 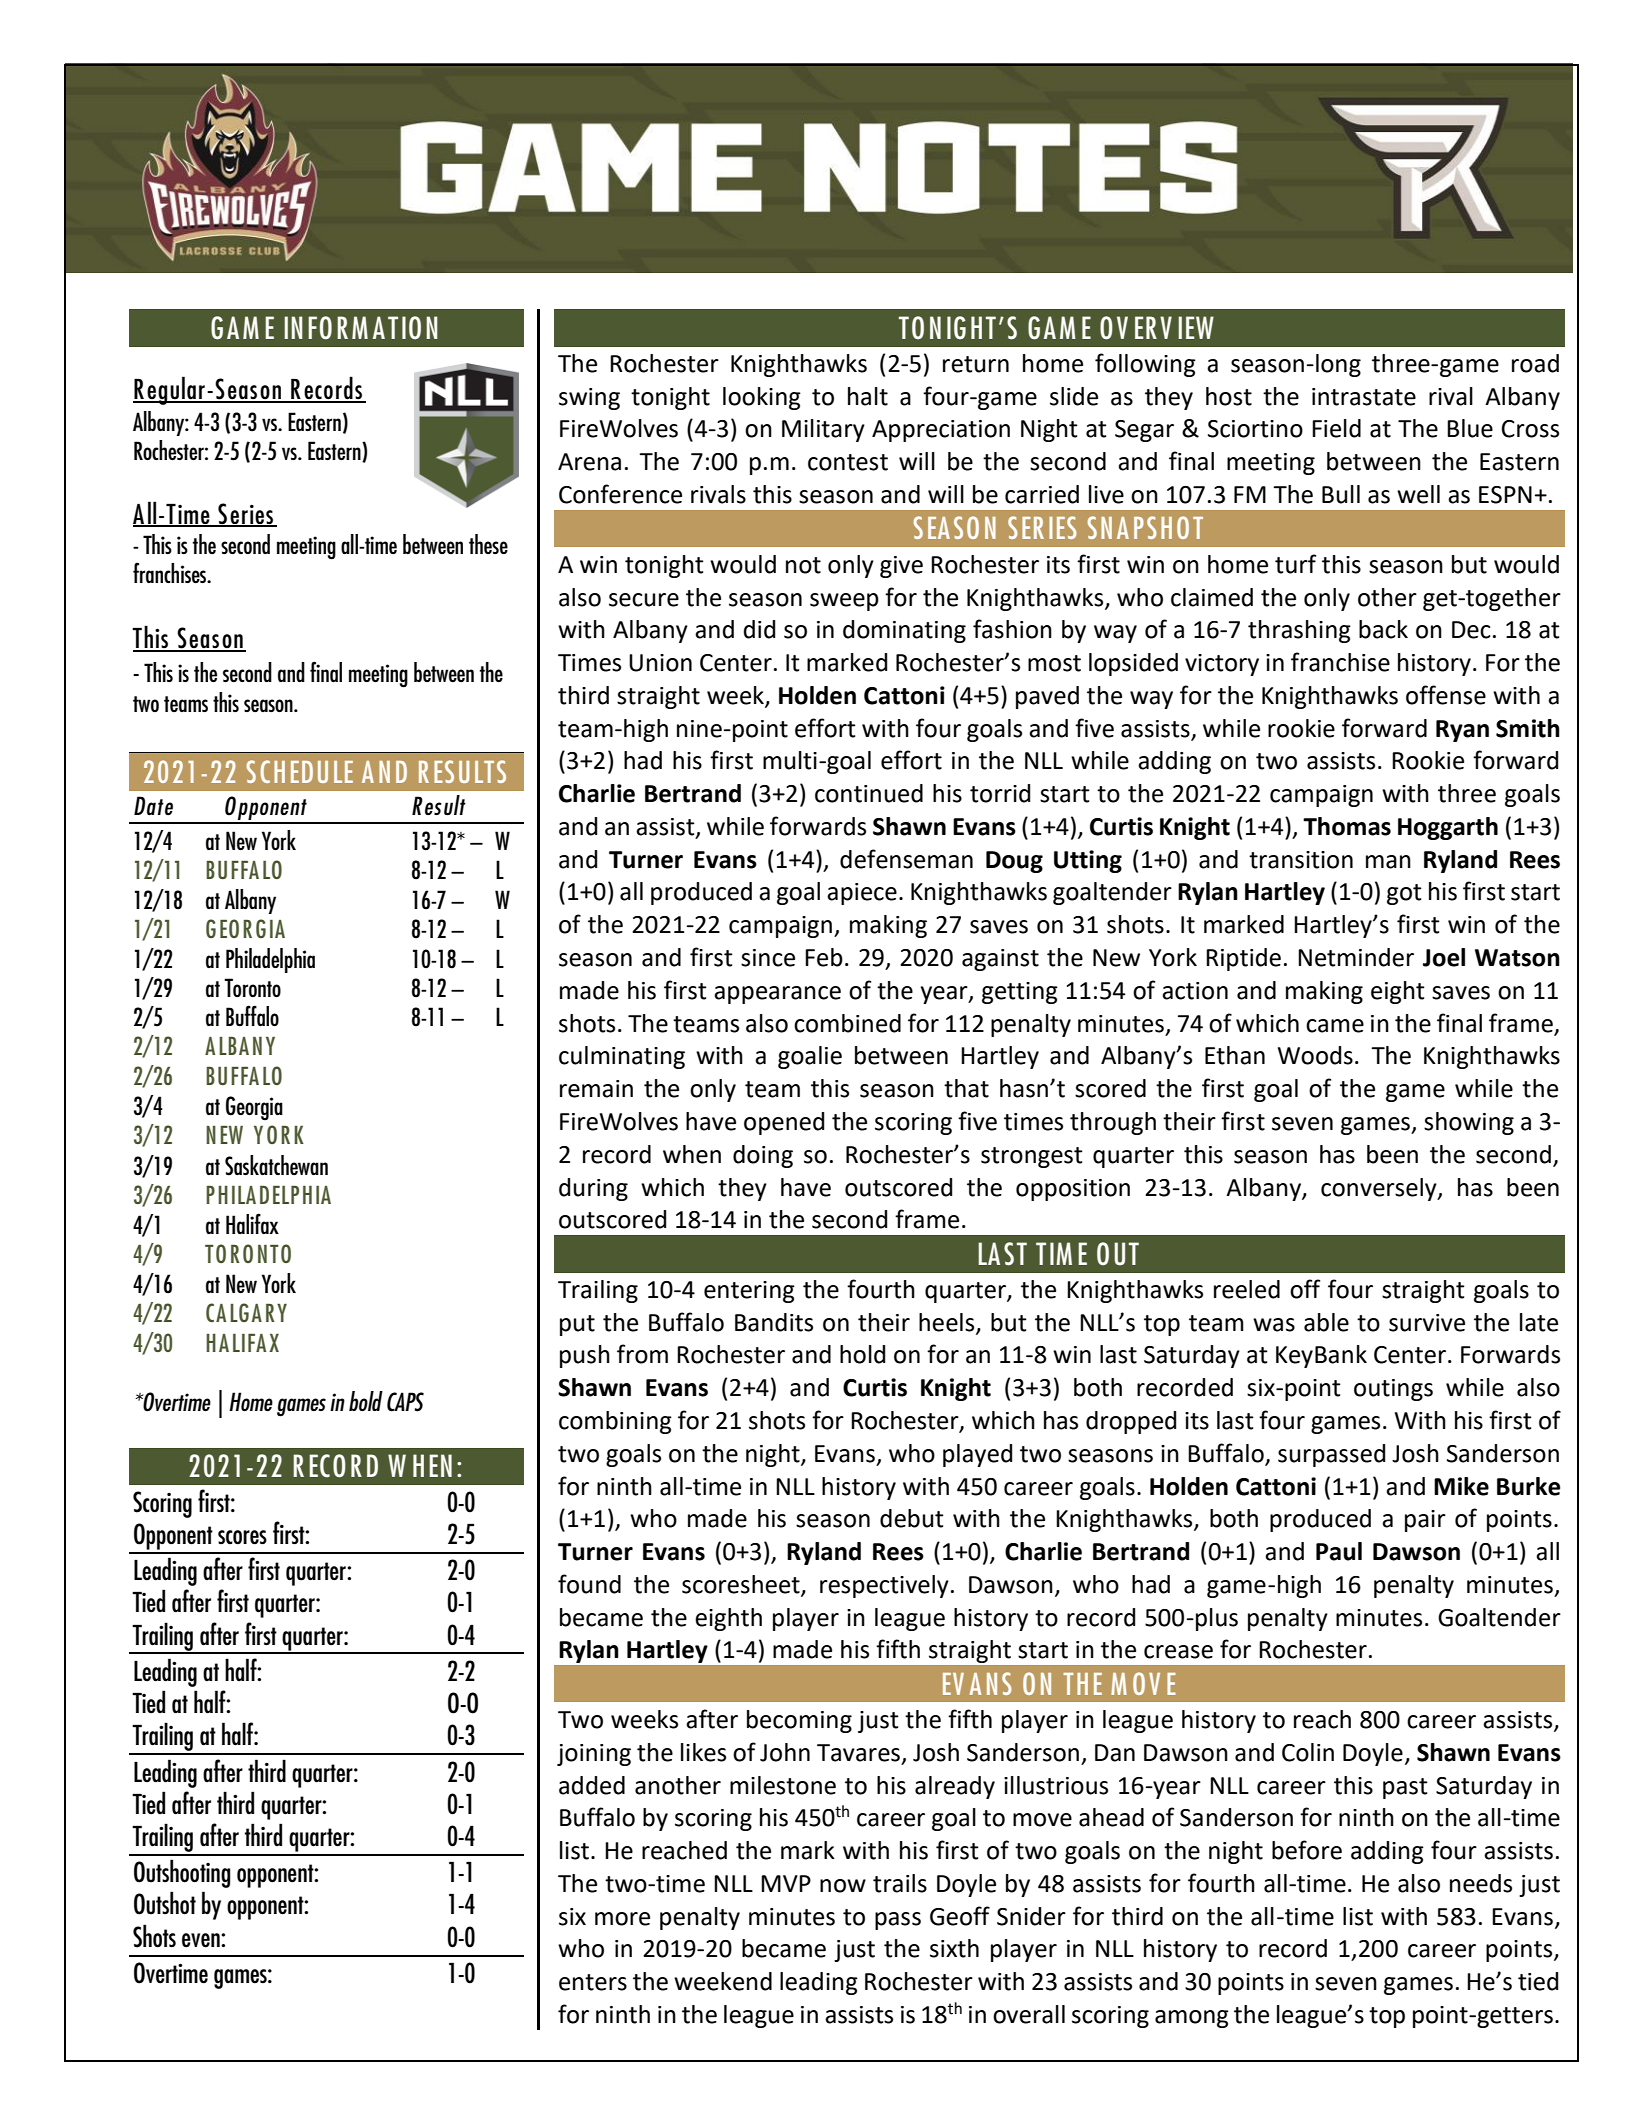 I want to click on bold, so click(x=366, y=1401).
